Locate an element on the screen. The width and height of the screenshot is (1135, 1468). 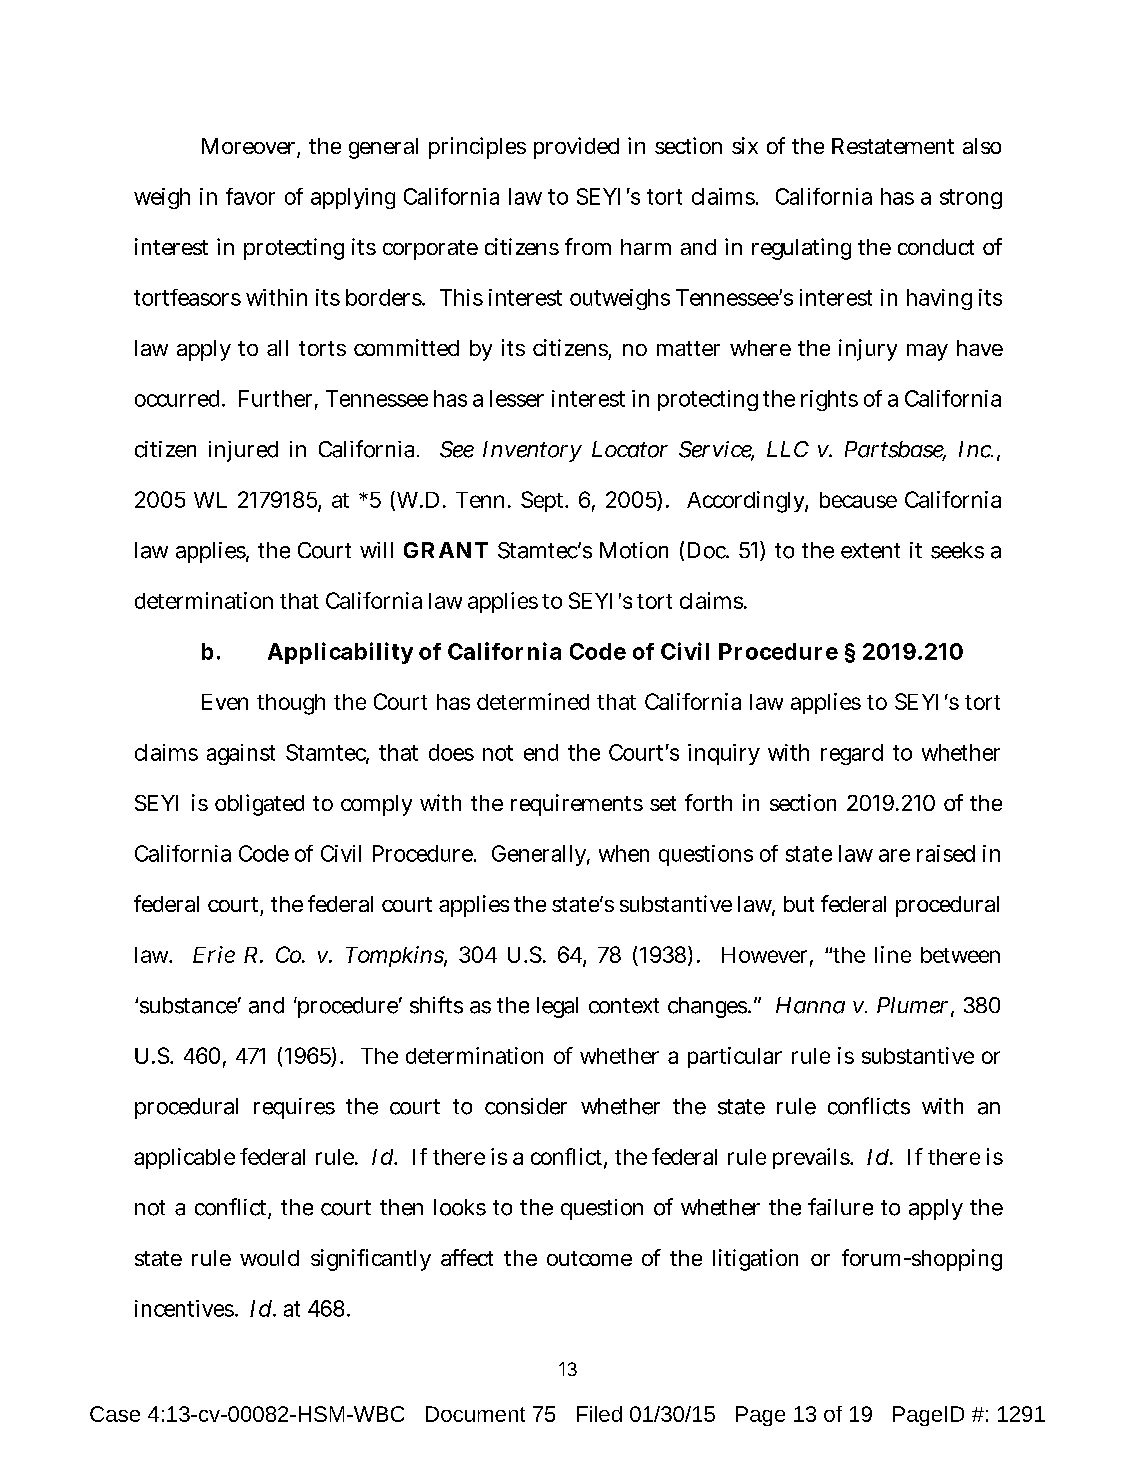
Erie is located at coordinates (214, 954).
